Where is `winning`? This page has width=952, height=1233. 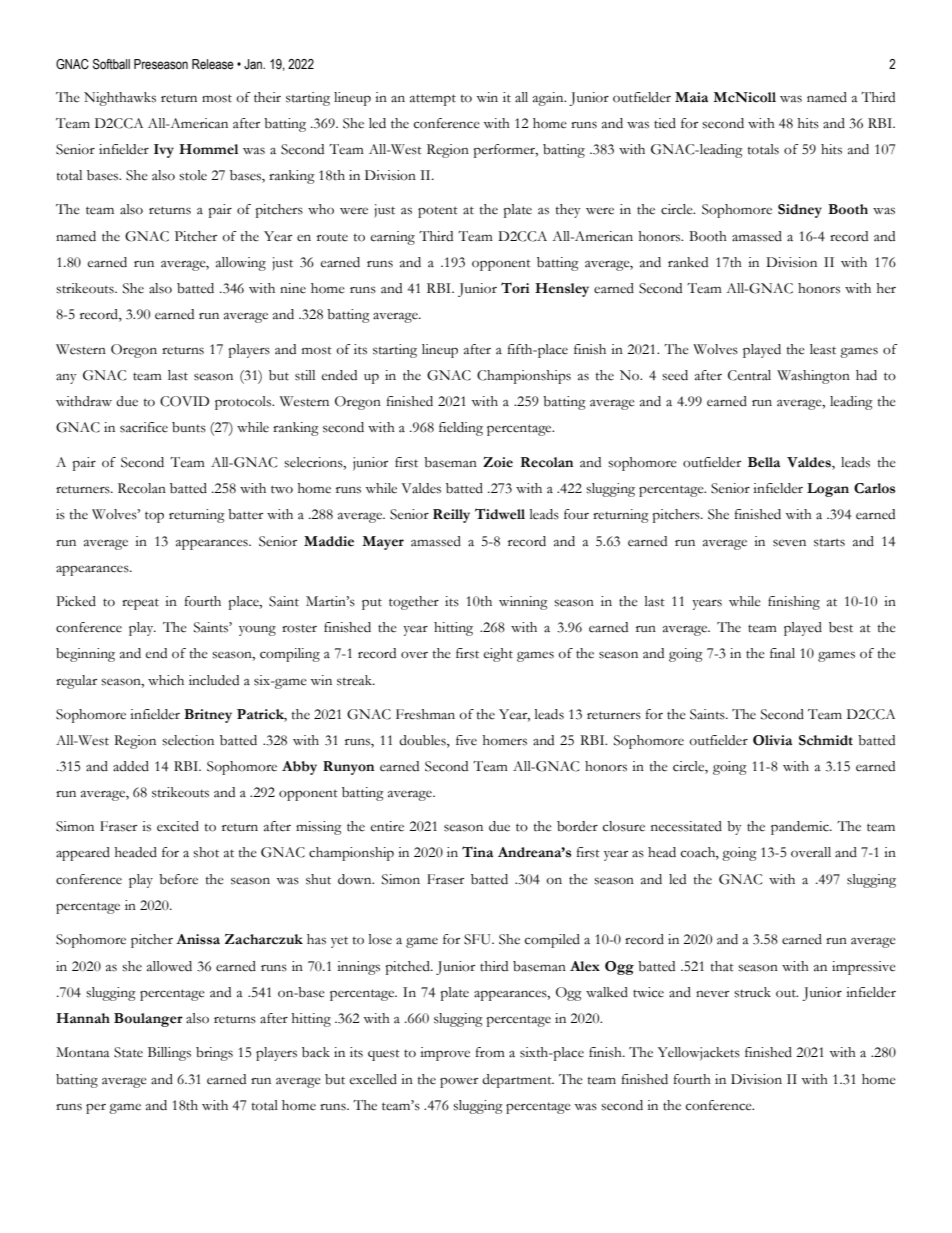 winning is located at coordinates (523, 603).
